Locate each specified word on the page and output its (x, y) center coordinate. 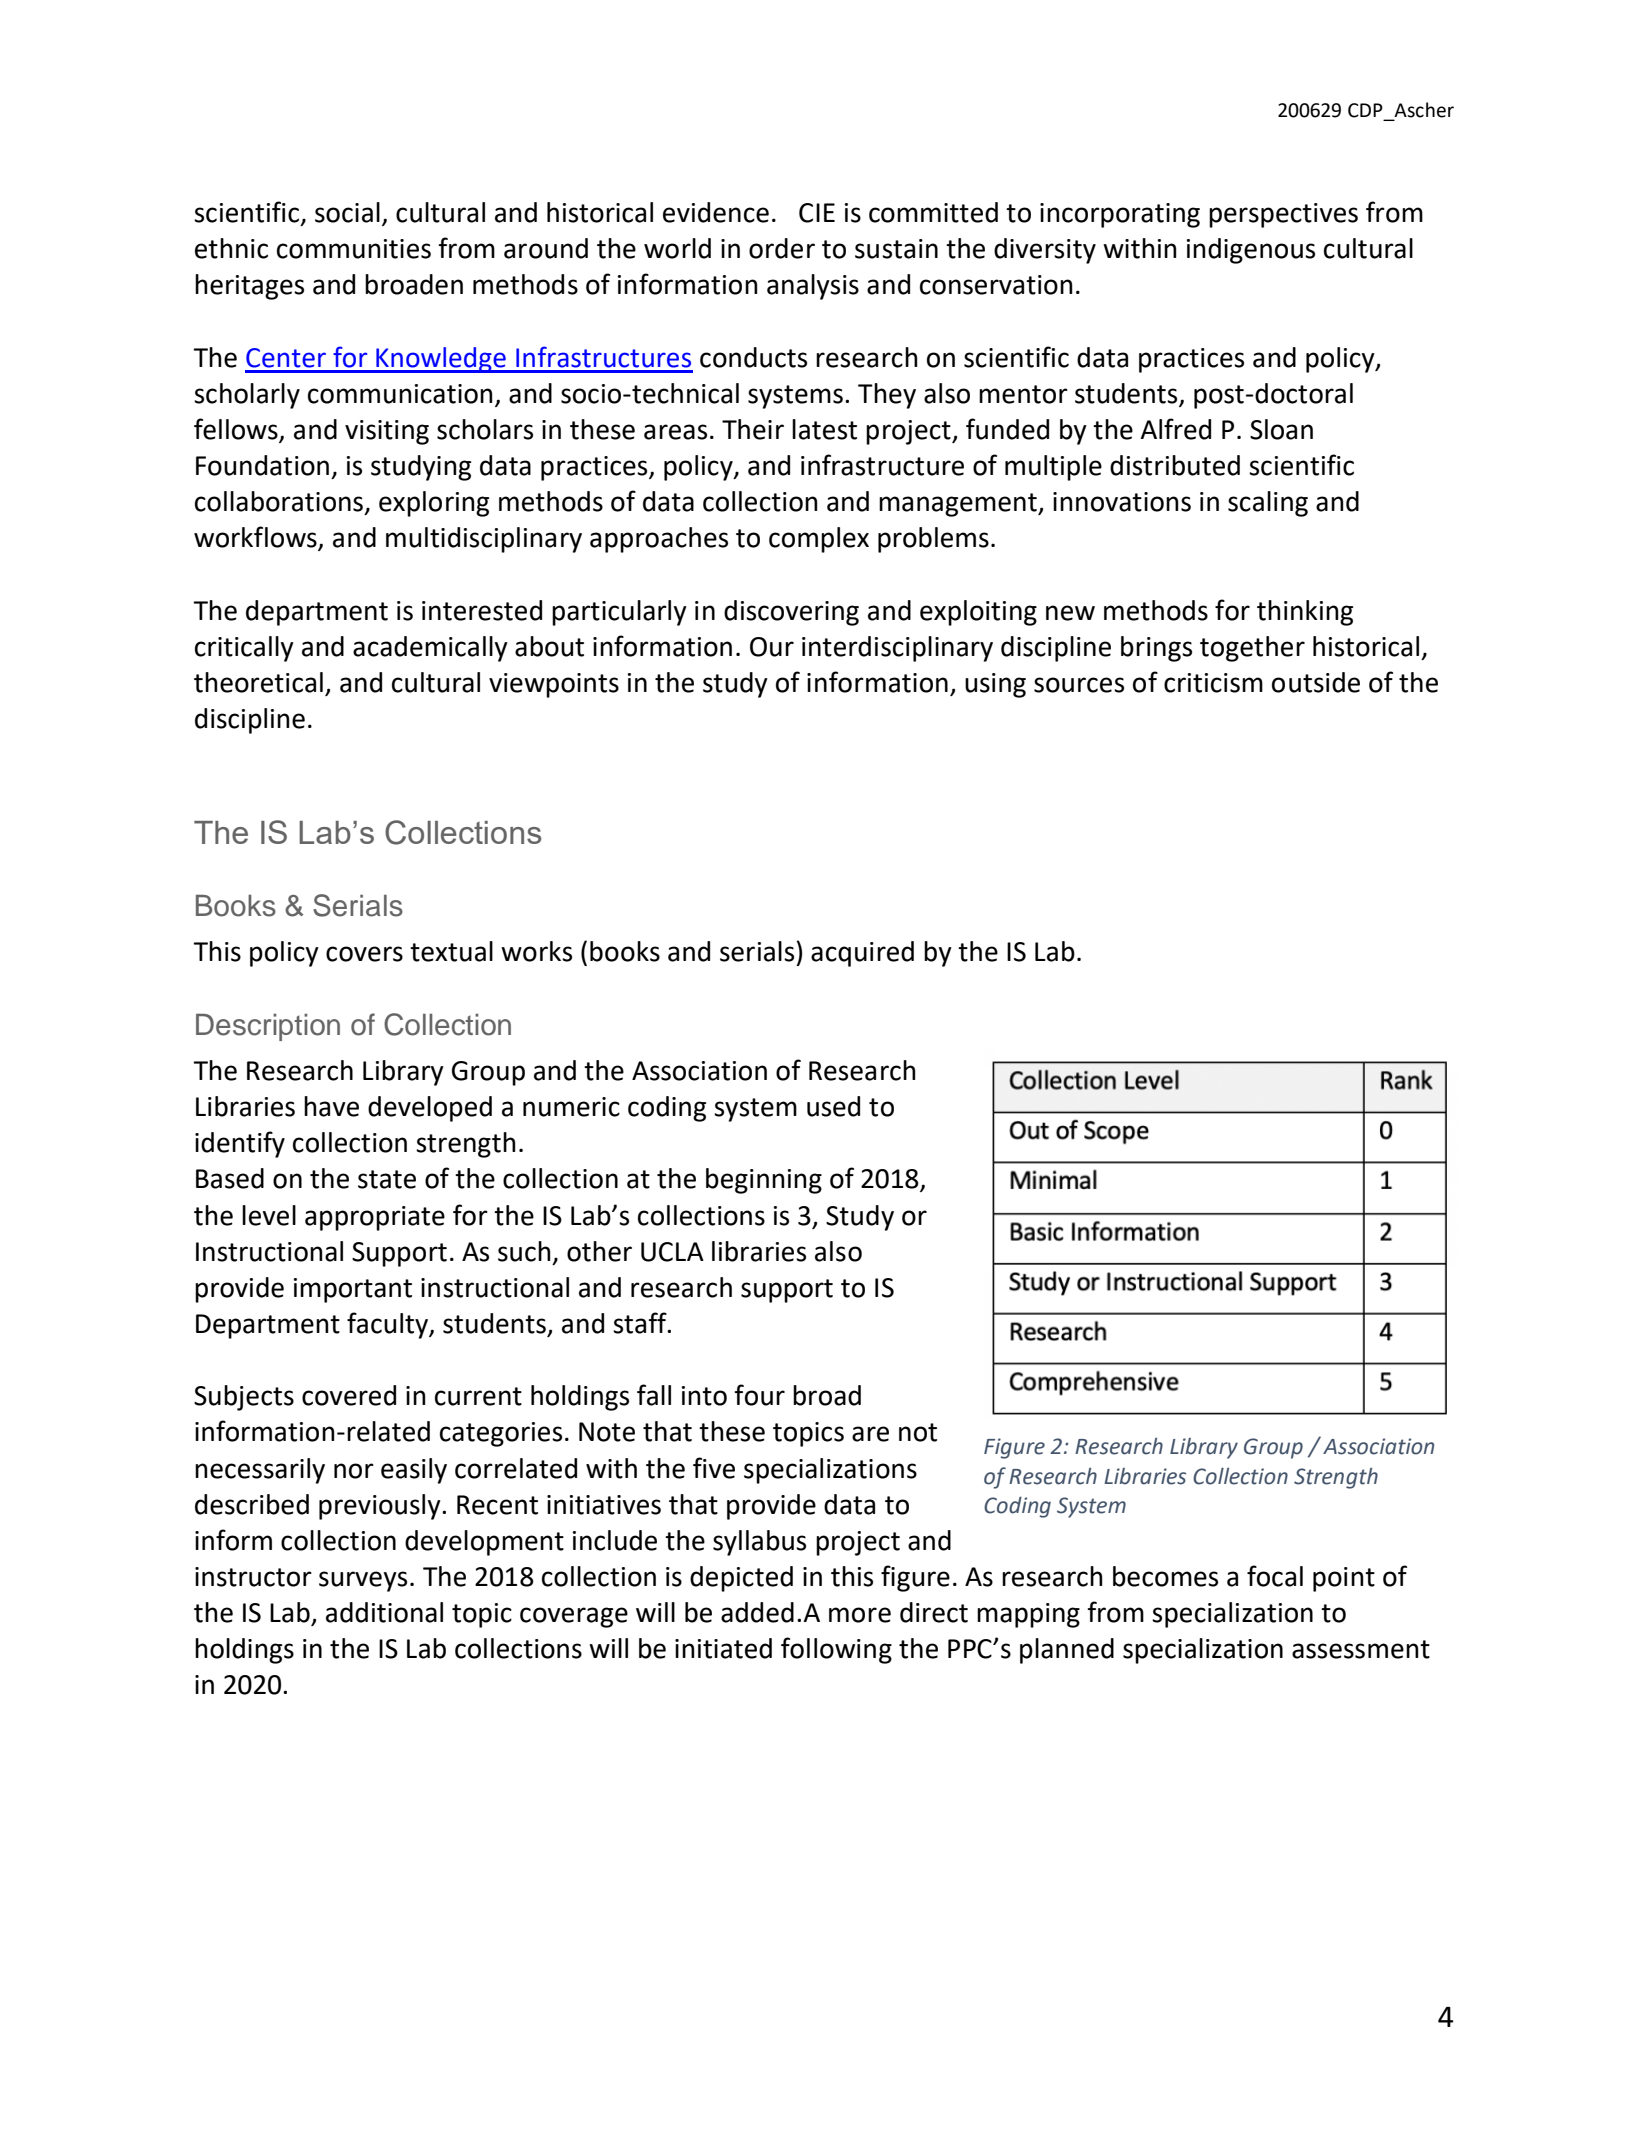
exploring (434, 504)
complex (819, 540)
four (759, 1395)
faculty (388, 1325)
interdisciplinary (897, 649)
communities (354, 249)
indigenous (1251, 251)
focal (1275, 1576)
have (331, 1106)
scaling (1268, 504)
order (782, 248)
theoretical (258, 682)
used (833, 1106)
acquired (862, 954)
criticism (1213, 683)
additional (384, 1612)
